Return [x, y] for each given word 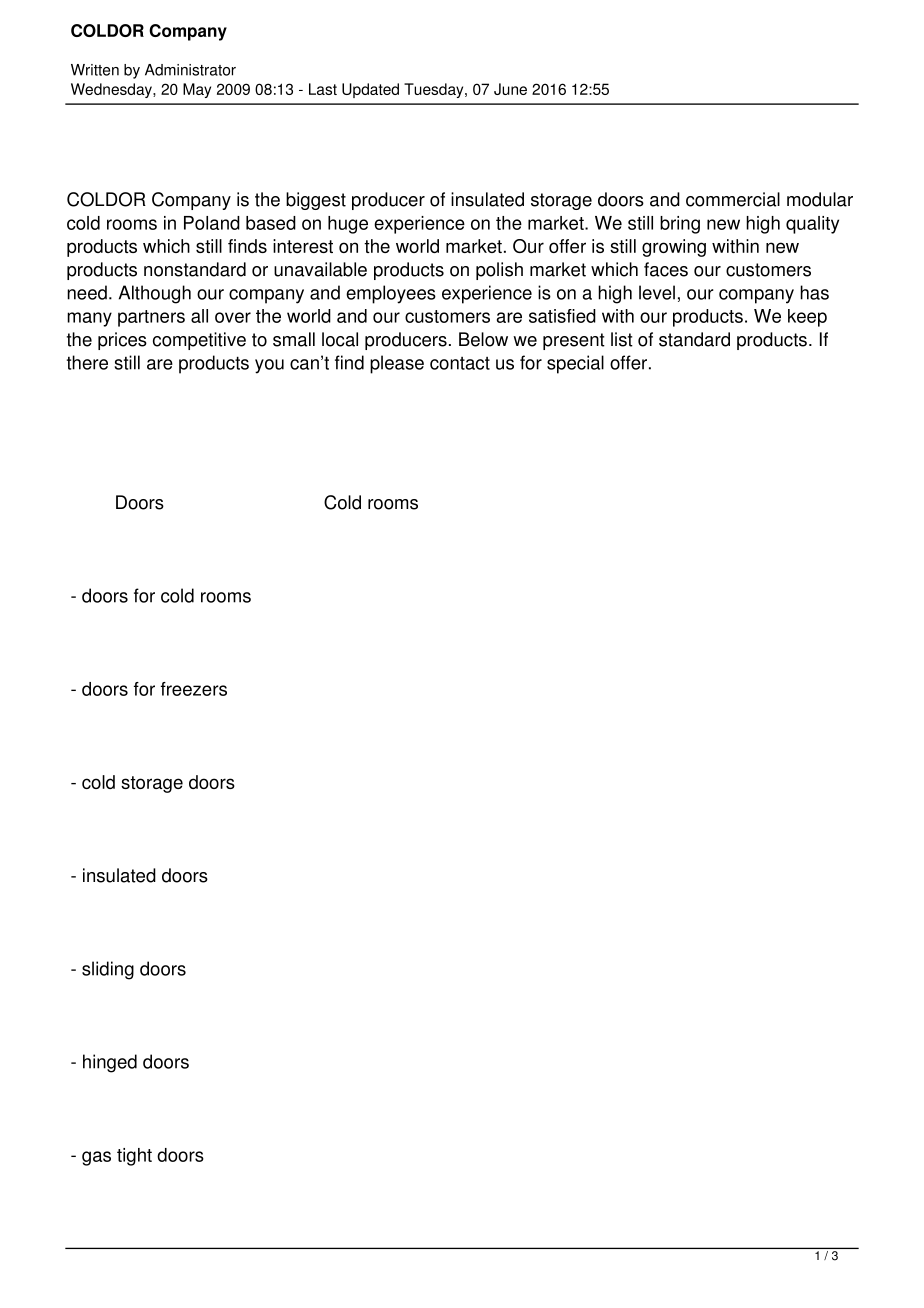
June [510, 89]
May [197, 90]
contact [460, 363]
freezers [194, 689]
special [575, 364]
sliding [108, 970]
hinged [110, 1063]
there [87, 362]
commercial [733, 199]
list [622, 339]
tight [134, 1157]
